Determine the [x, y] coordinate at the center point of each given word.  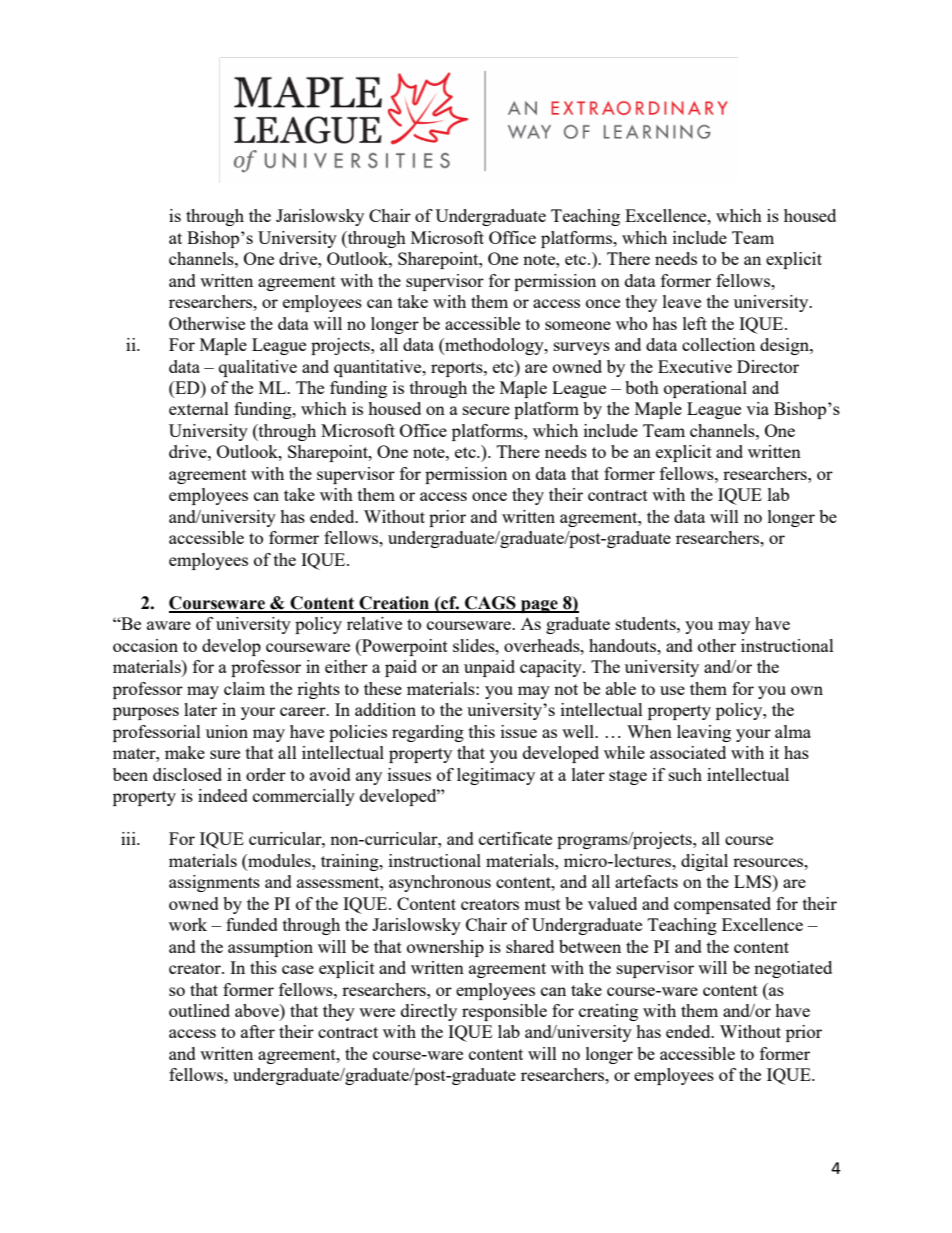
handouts [623, 645]
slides [475, 645]
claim [244, 688]
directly [429, 1012]
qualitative [258, 368]
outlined [199, 1010]
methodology [494, 346]
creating [608, 1012]
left [695, 323]
